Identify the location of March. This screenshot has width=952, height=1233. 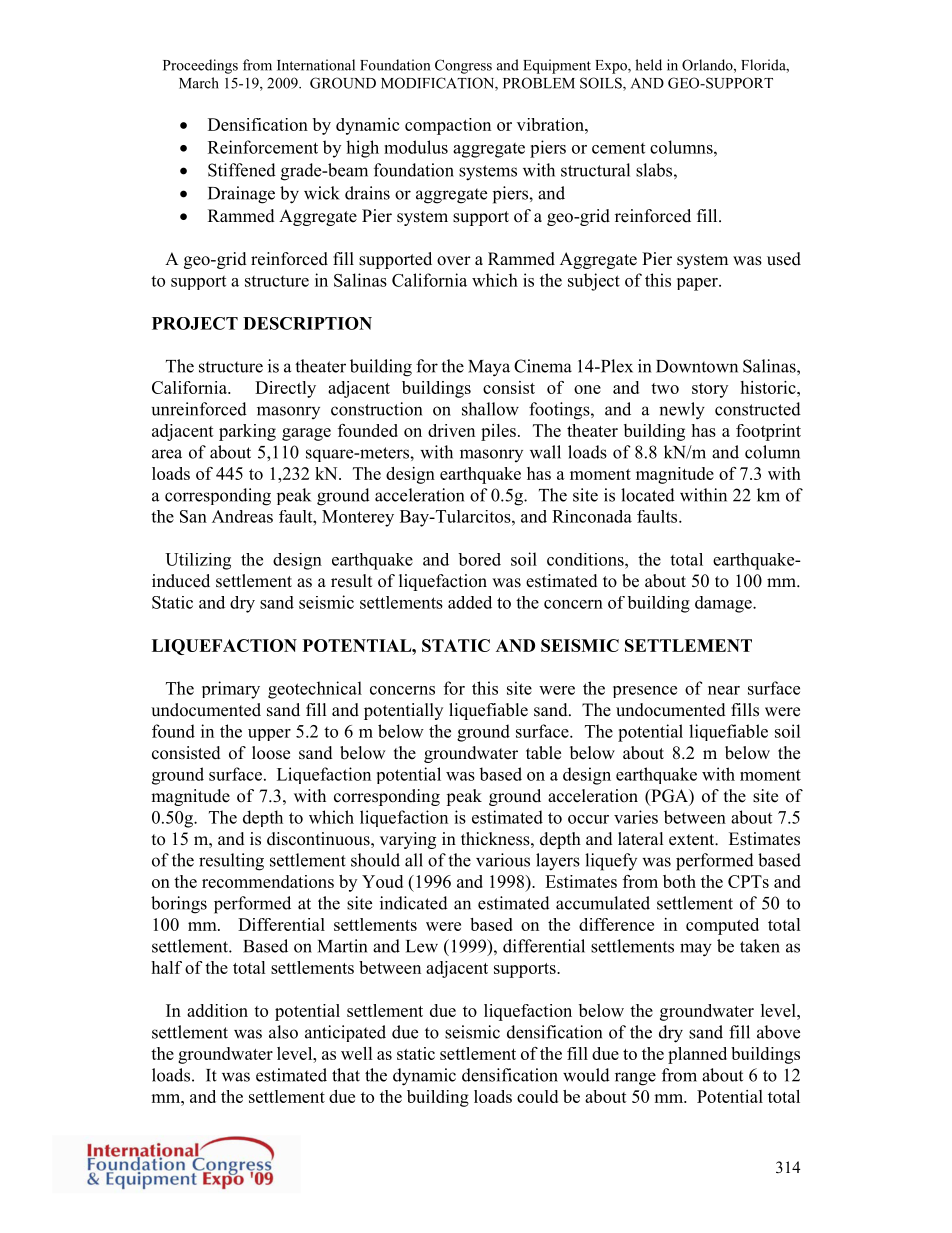
(199, 83).
